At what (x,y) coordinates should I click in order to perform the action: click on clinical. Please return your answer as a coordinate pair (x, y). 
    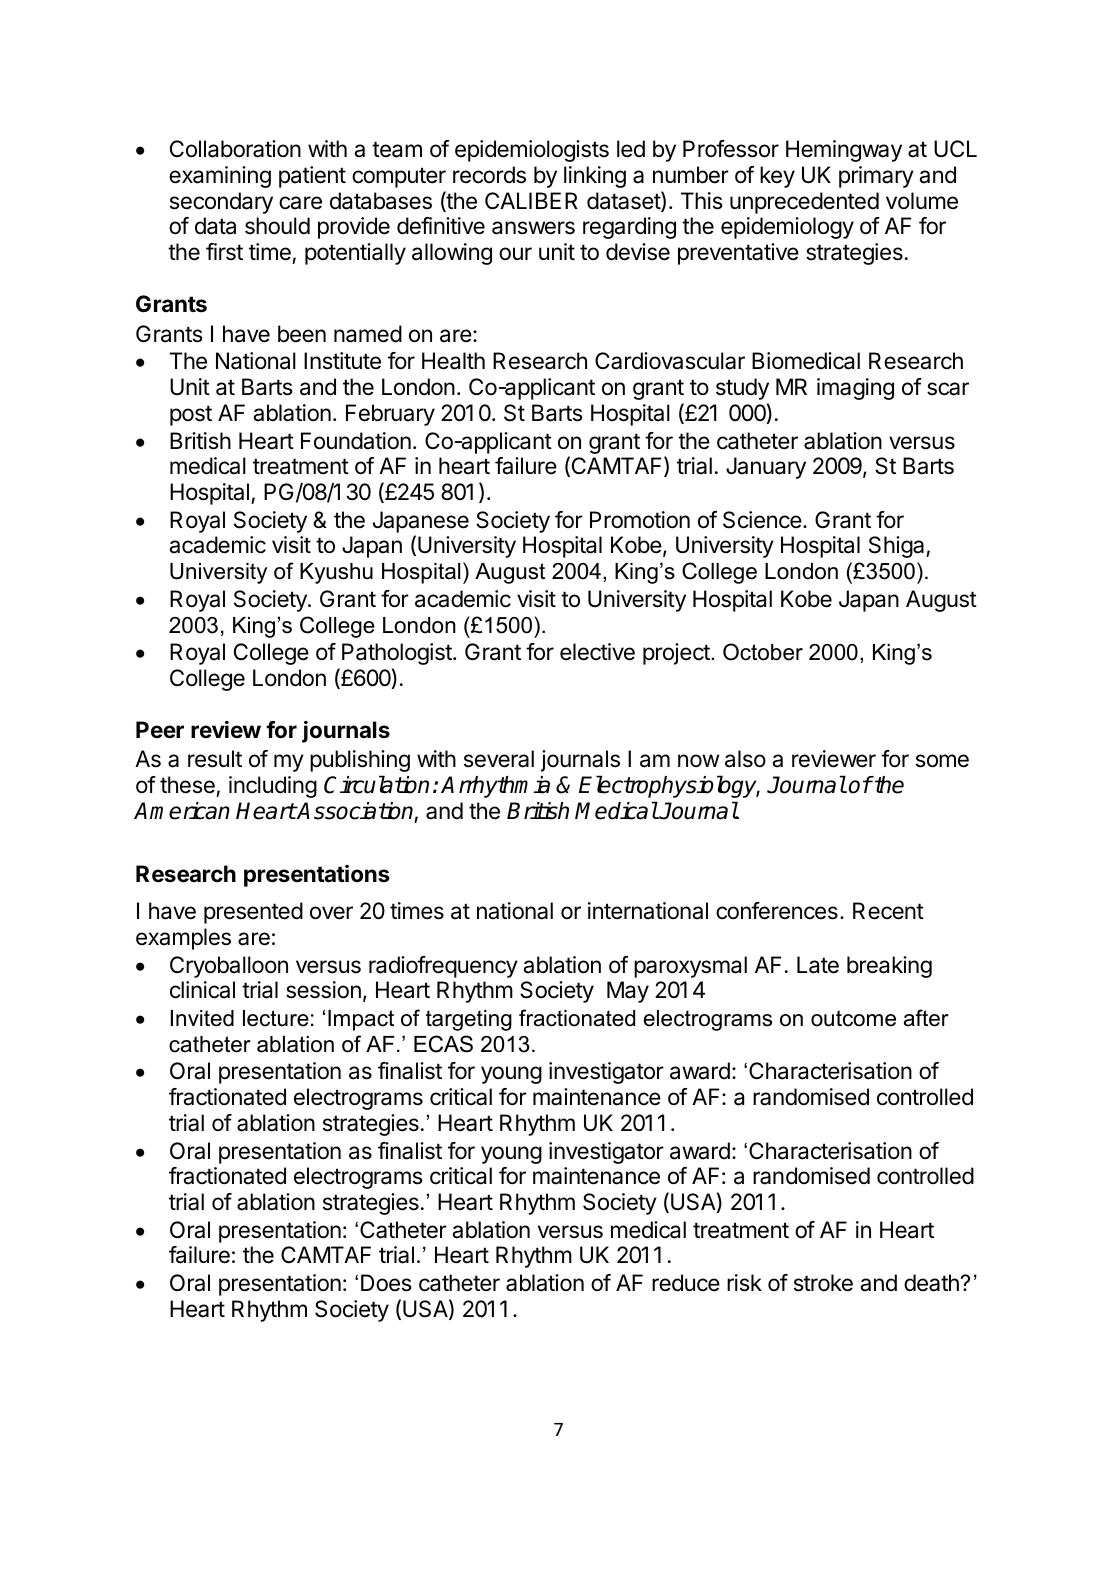
    Looking at the image, I should click on (202, 990).
